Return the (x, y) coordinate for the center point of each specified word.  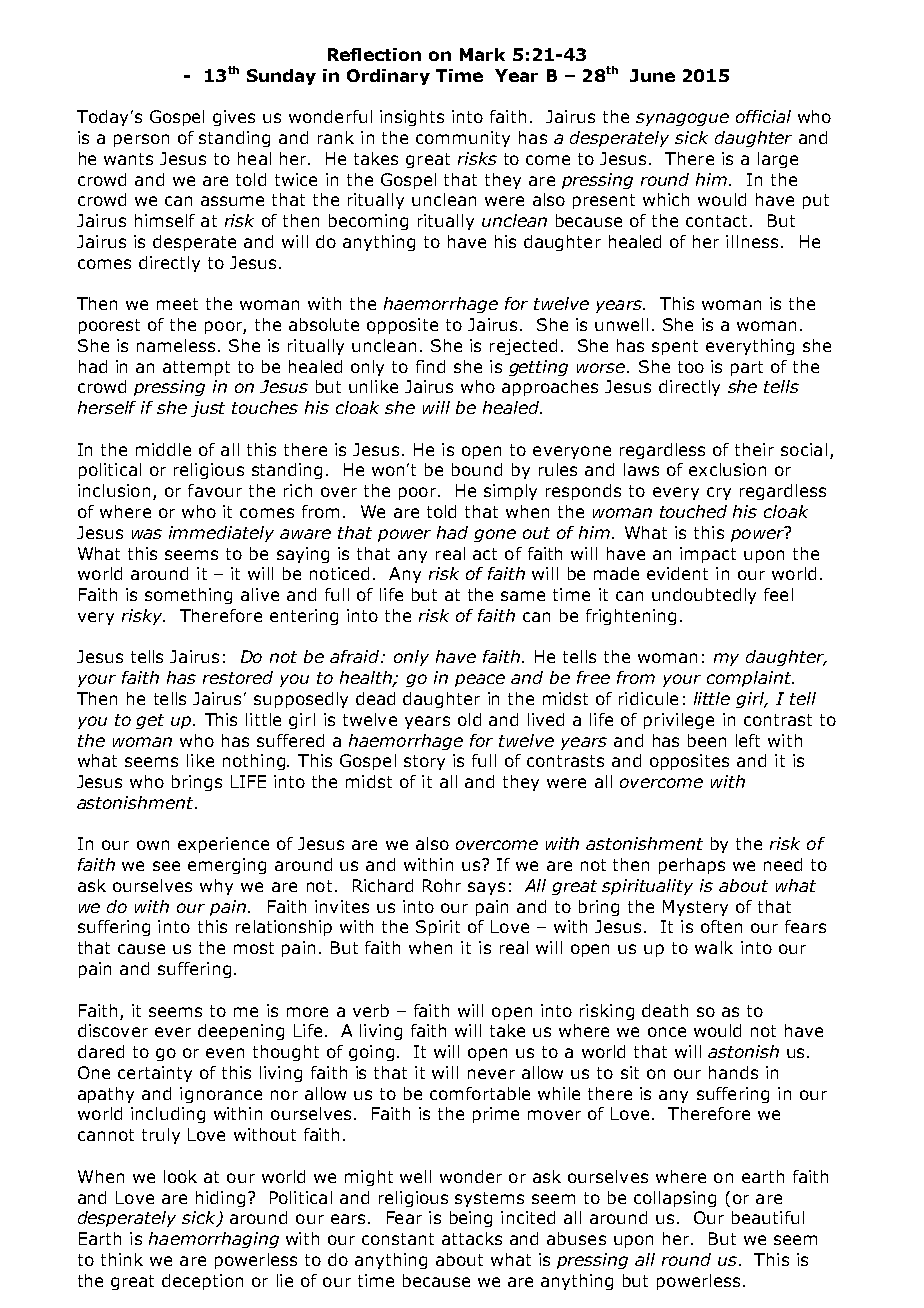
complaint (750, 679)
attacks (472, 1238)
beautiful (768, 1217)
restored (238, 677)
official (763, 116)
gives (234, 118)
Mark (482, 54)
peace (480, 680)
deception (202, 1282)
